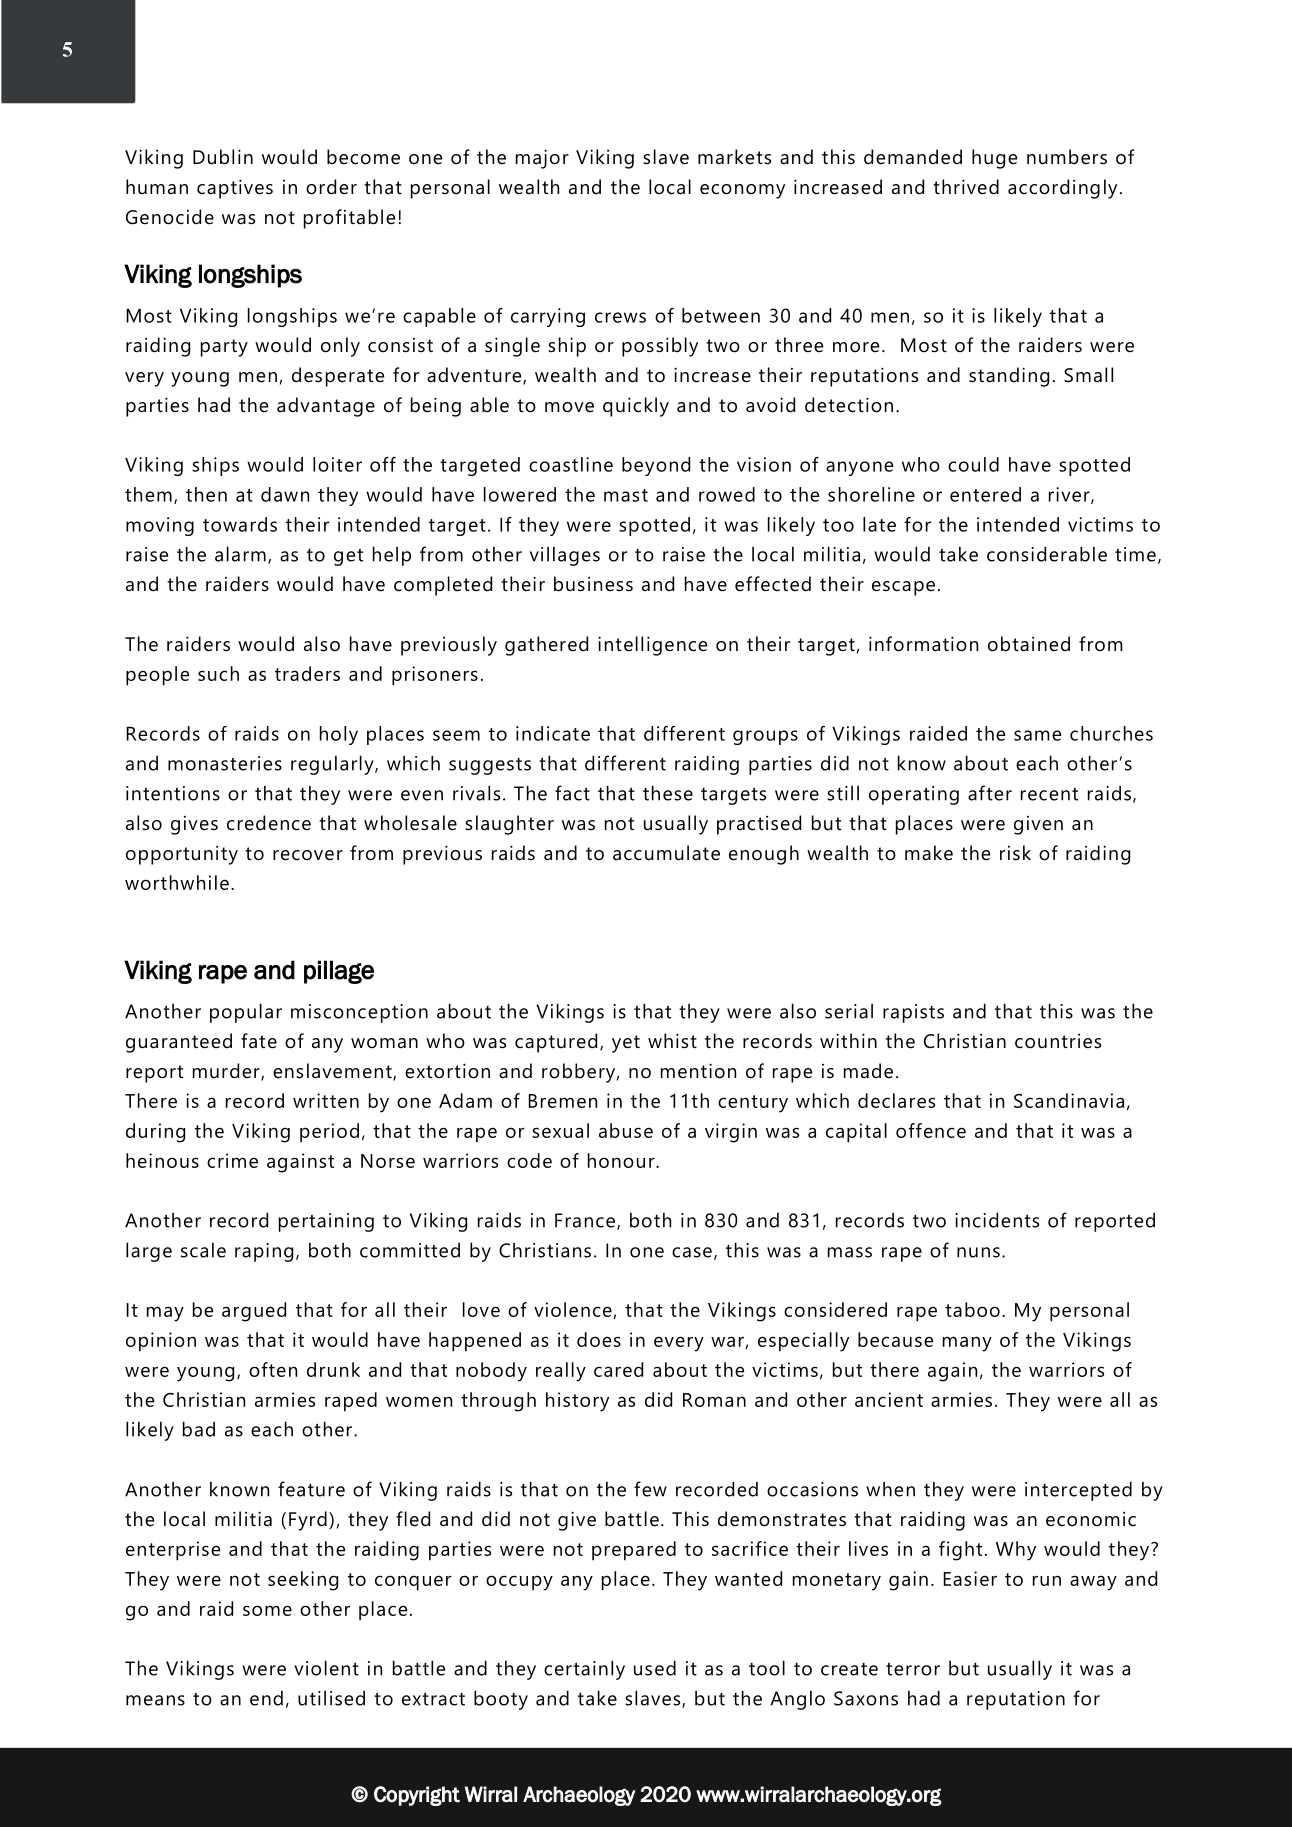 The width and height of the page is (1292, 1827). I want to click on used, so click(655, 1668).
